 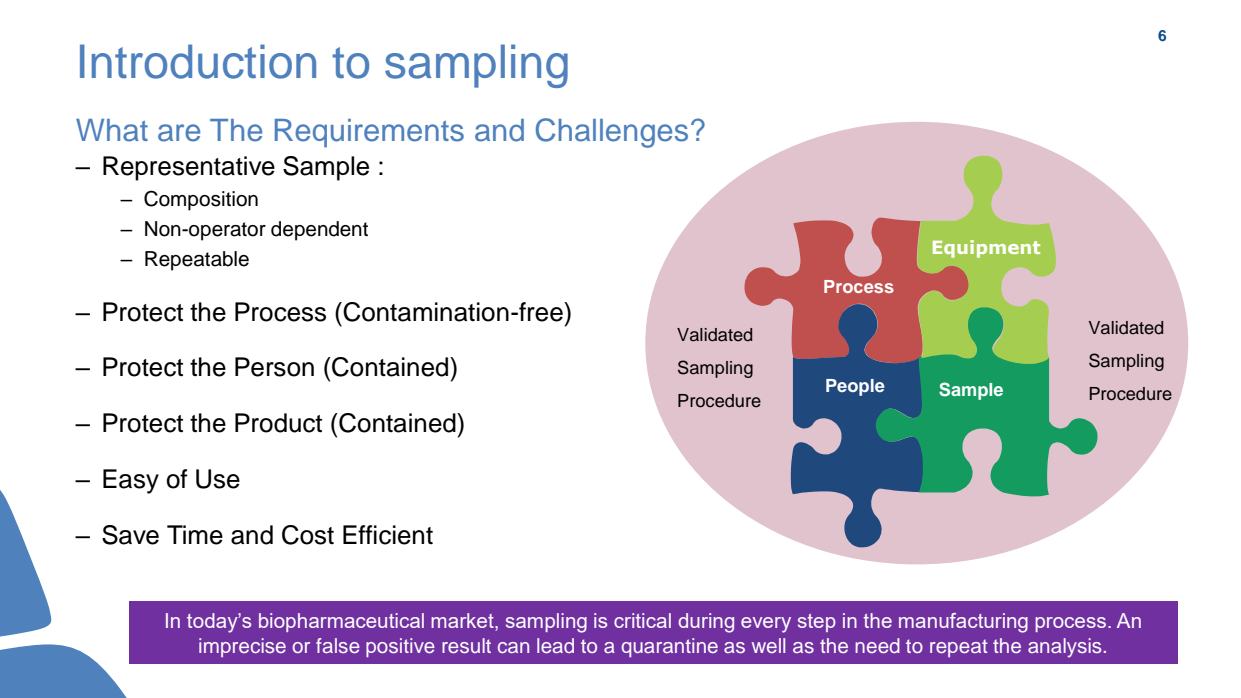 I want to click on Introduction, so click(x=198, y=61).
